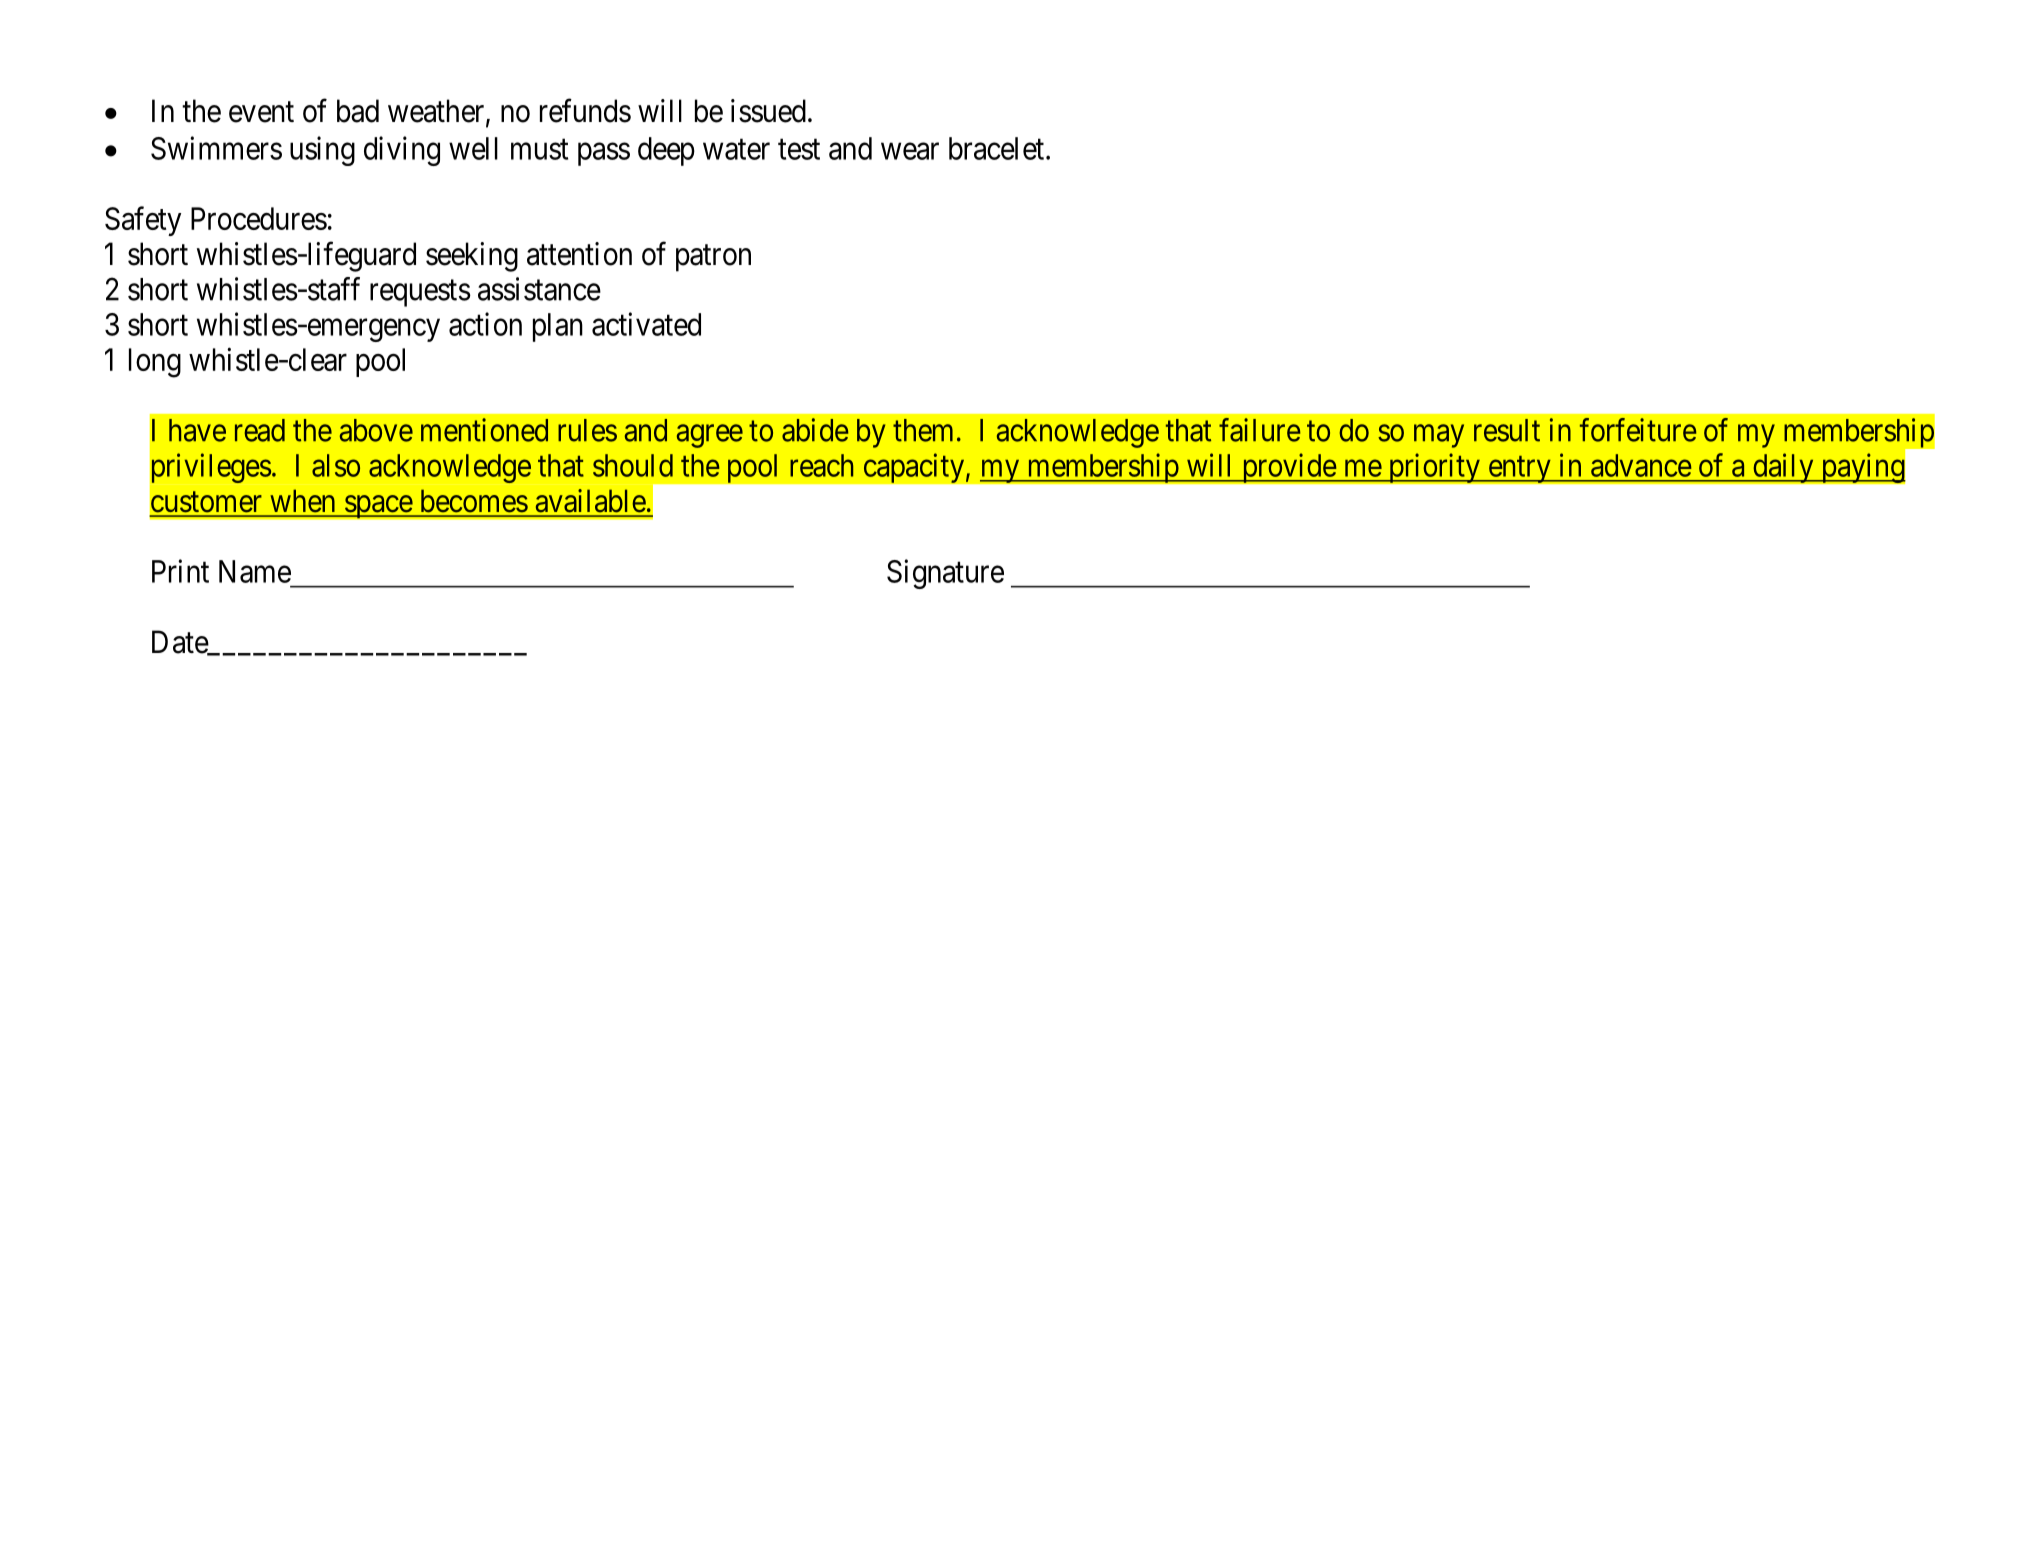  What do you see at coordinates (799, 149) in the page?
I see `test` at bounding box center [799, 149].
